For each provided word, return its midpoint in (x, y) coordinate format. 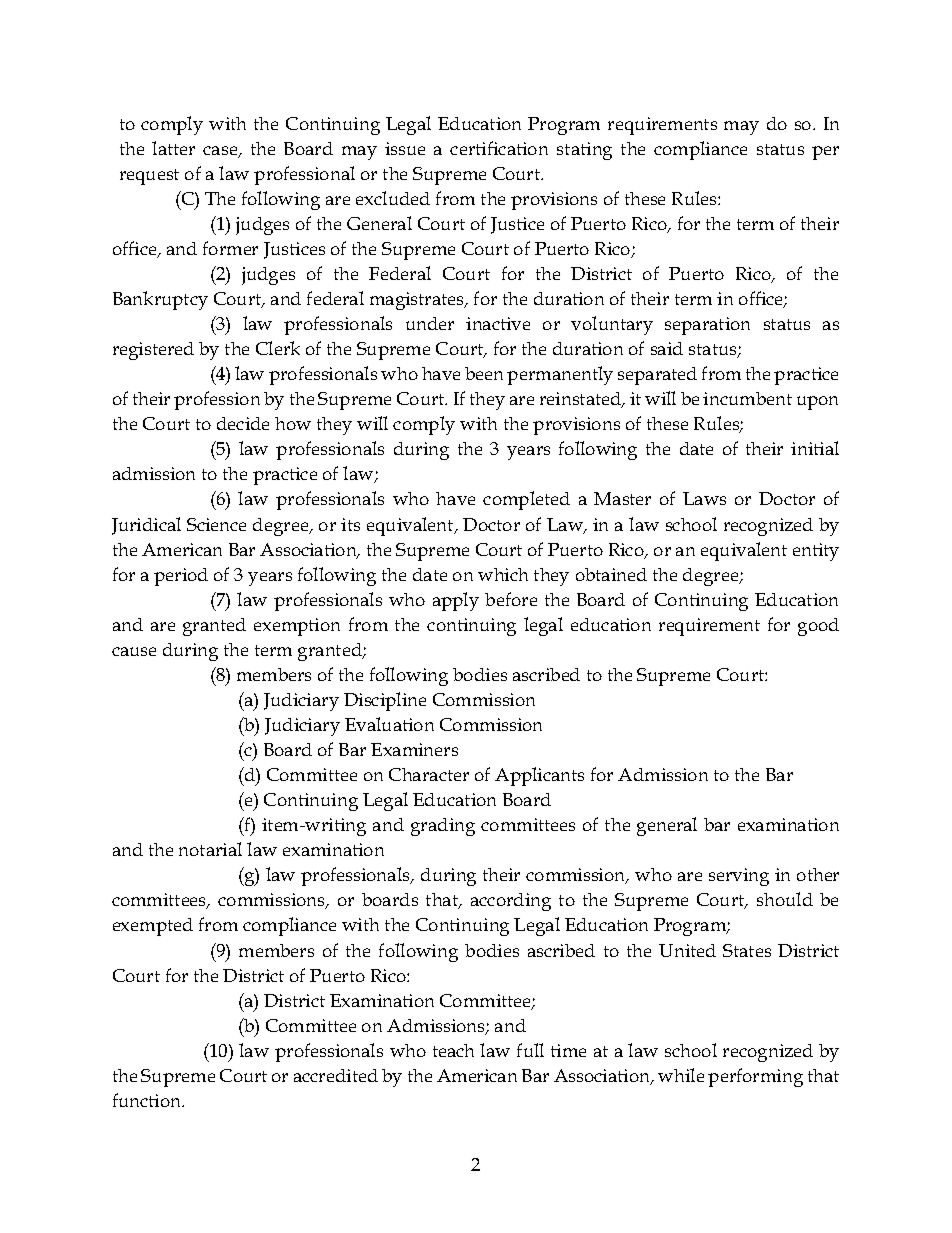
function (148, 1100)
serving (739, 877)
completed (526, 500)
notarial (210, 849)
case (221, 152)
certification (499, 148)
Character (429, 774)
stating (584, 151)
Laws (704, 498)
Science (216, 524)
